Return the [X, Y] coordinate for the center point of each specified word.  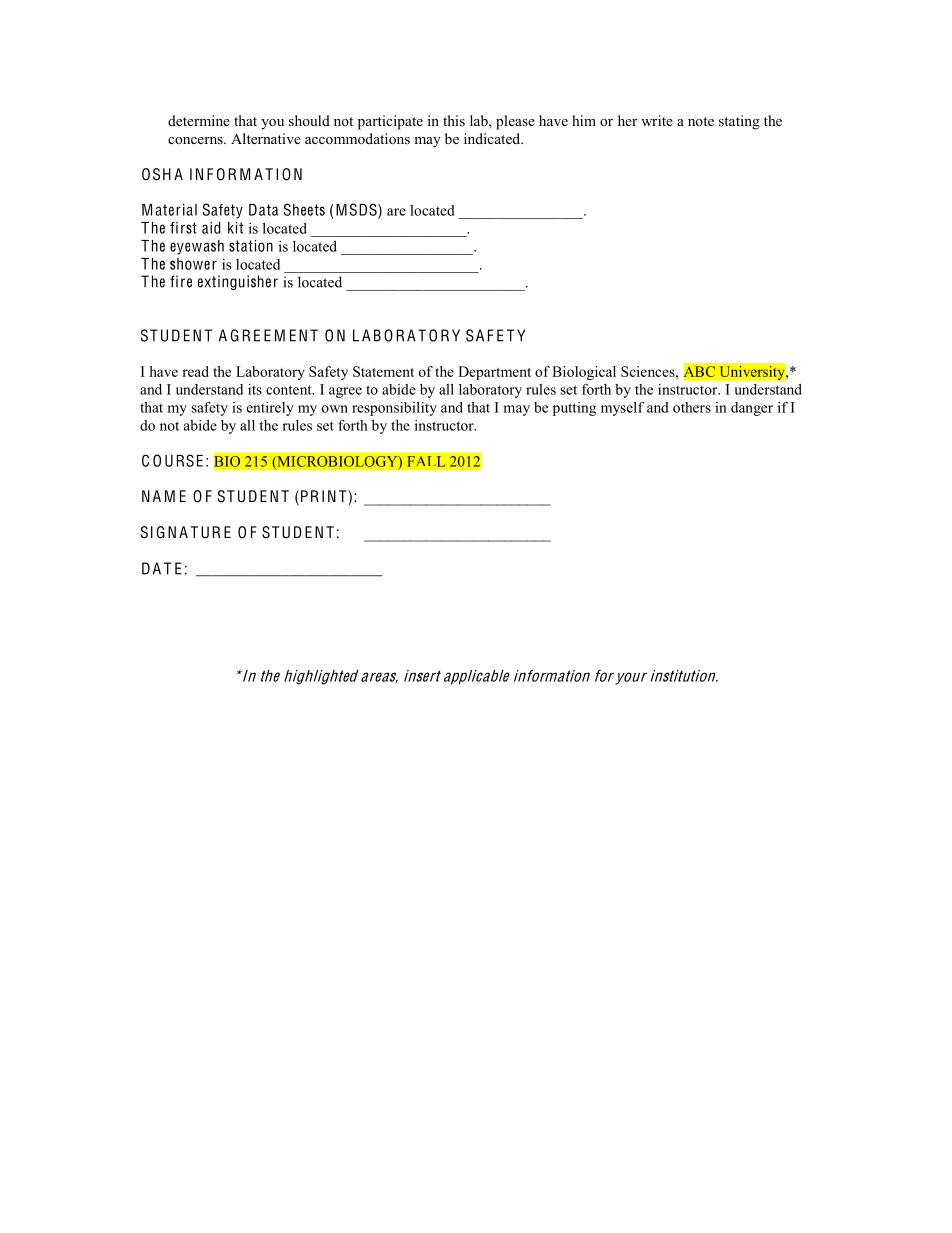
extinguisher [238, 282]
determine [199, 120]
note [701, 121]
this [454, 120]
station [251, 246]
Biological [584, 373]
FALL [426, 461]
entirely [270, 409]
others [692, 407]
